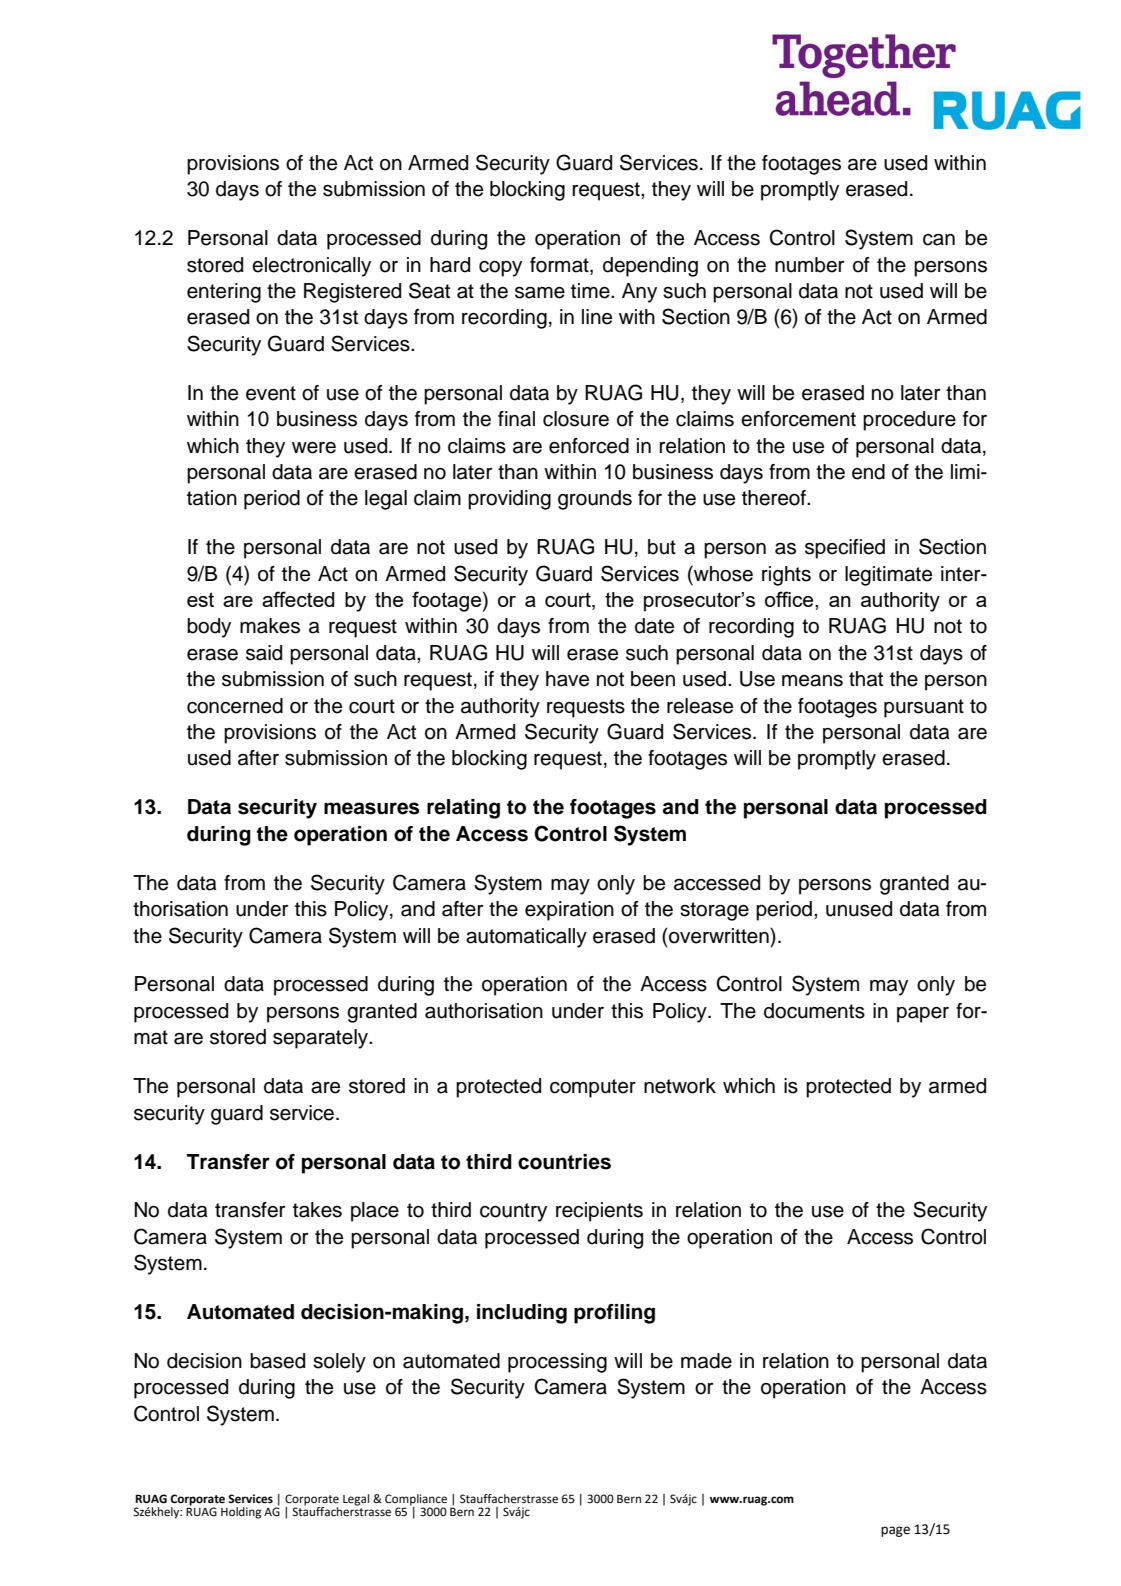 The height and width of the image is (1586, 1121). What do you see at coordinates (895, 1531) in the image?
I see `page` at bounding box center [895, 1531].
